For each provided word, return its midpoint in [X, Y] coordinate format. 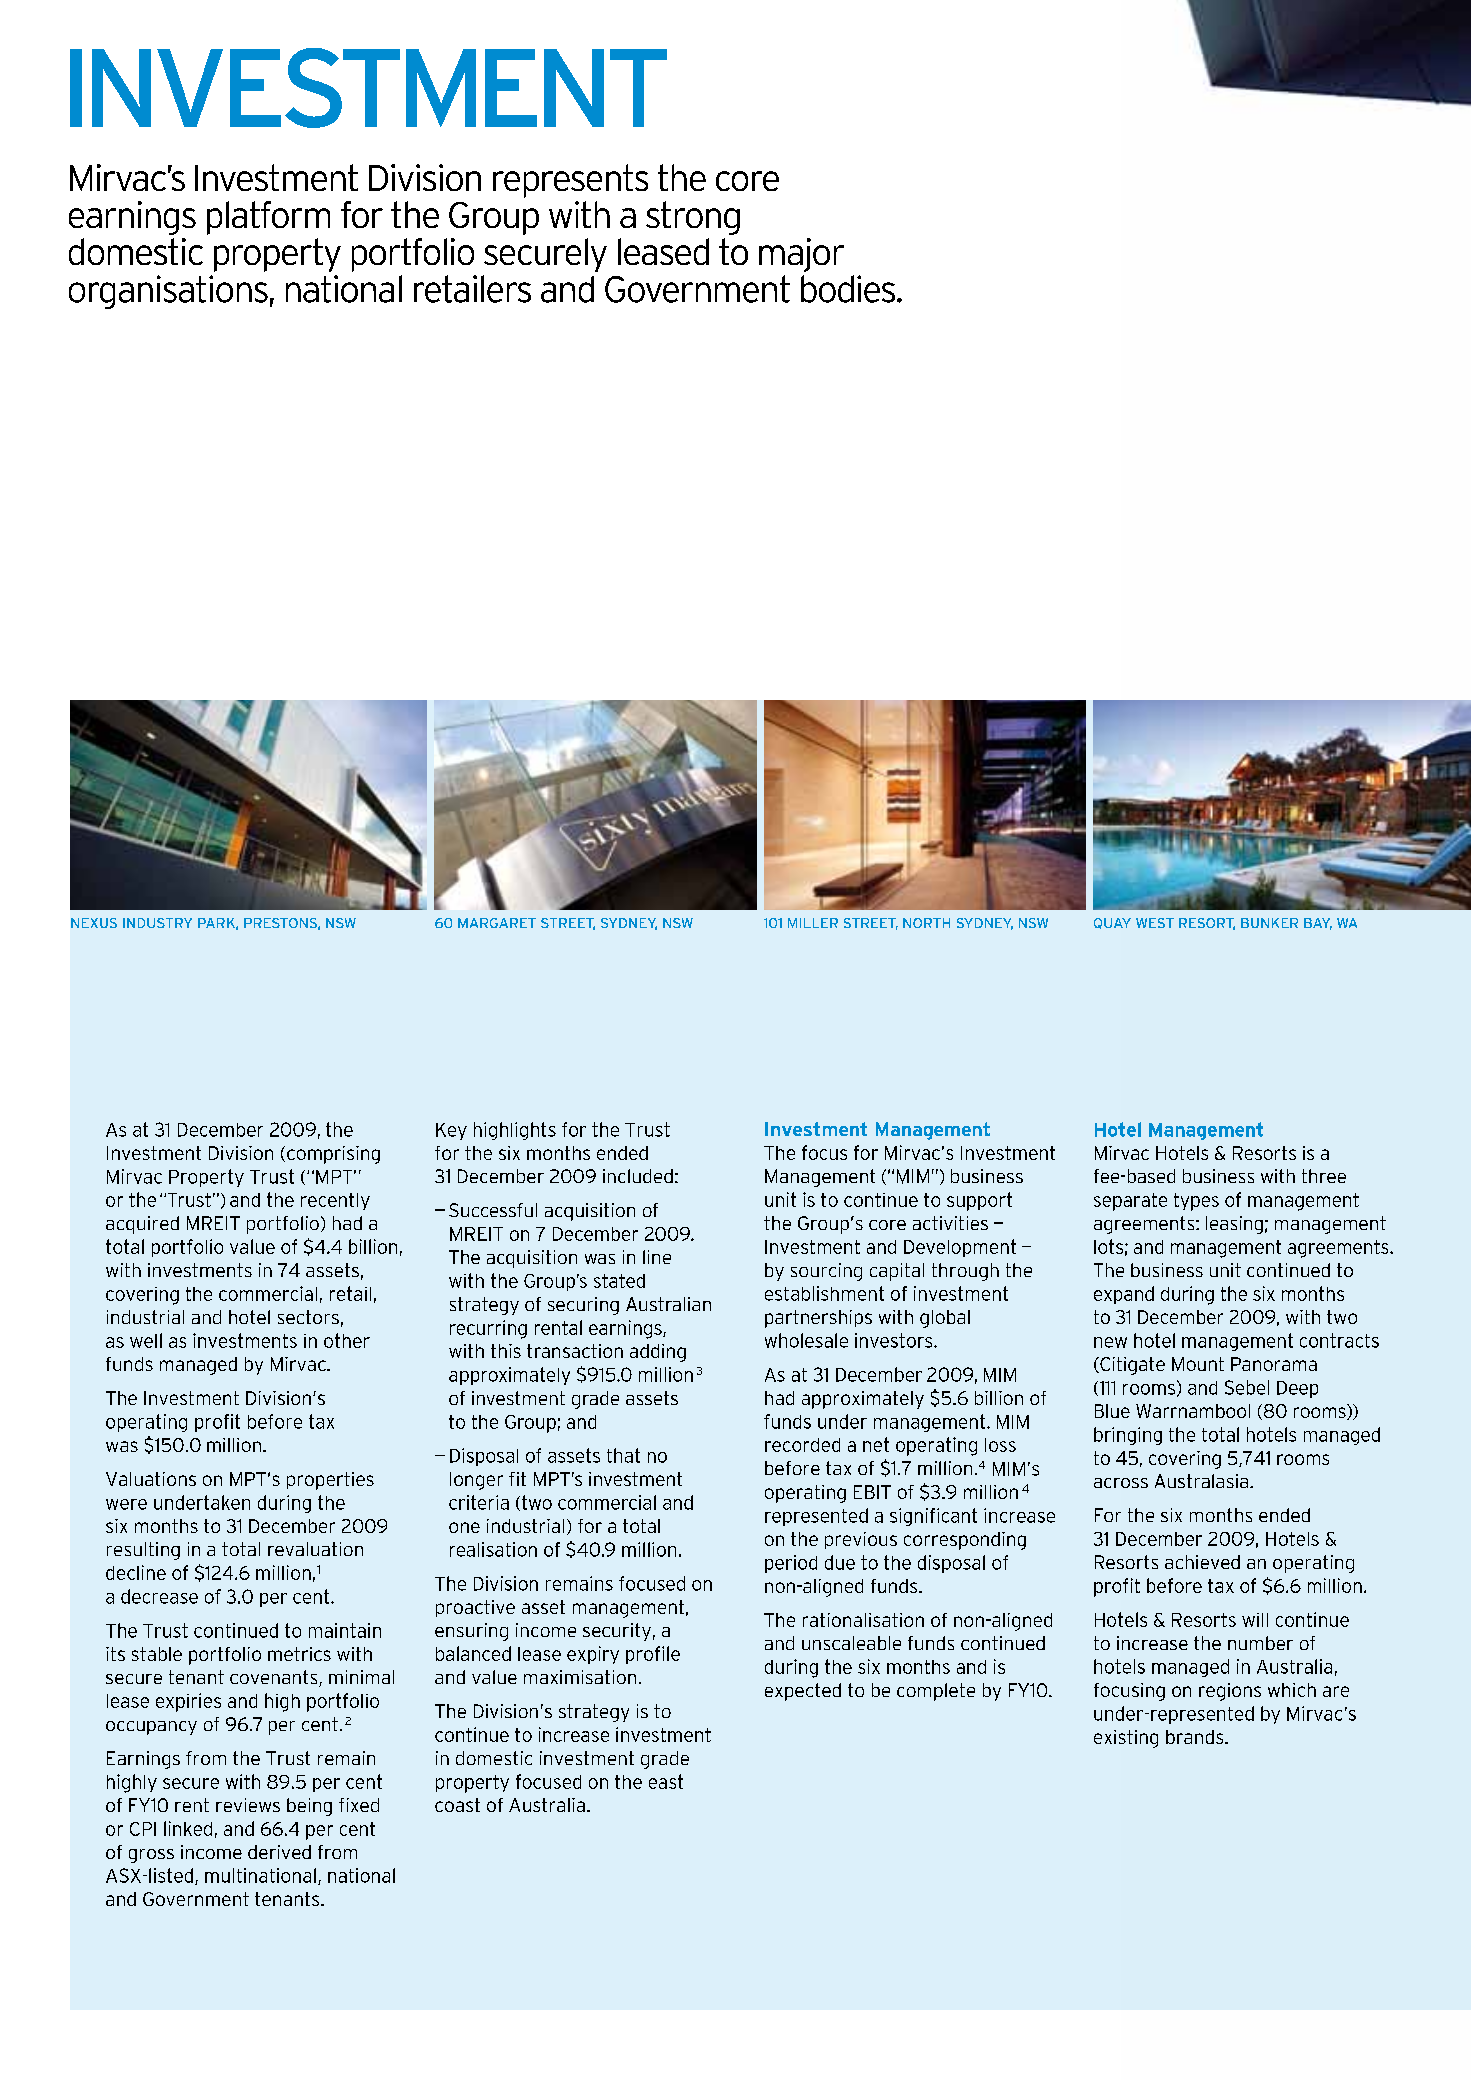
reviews [248, 1805]
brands [1196, 1737]
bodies [849, 289]
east [666, 1781]
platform [268, 218]
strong [693, 218]
